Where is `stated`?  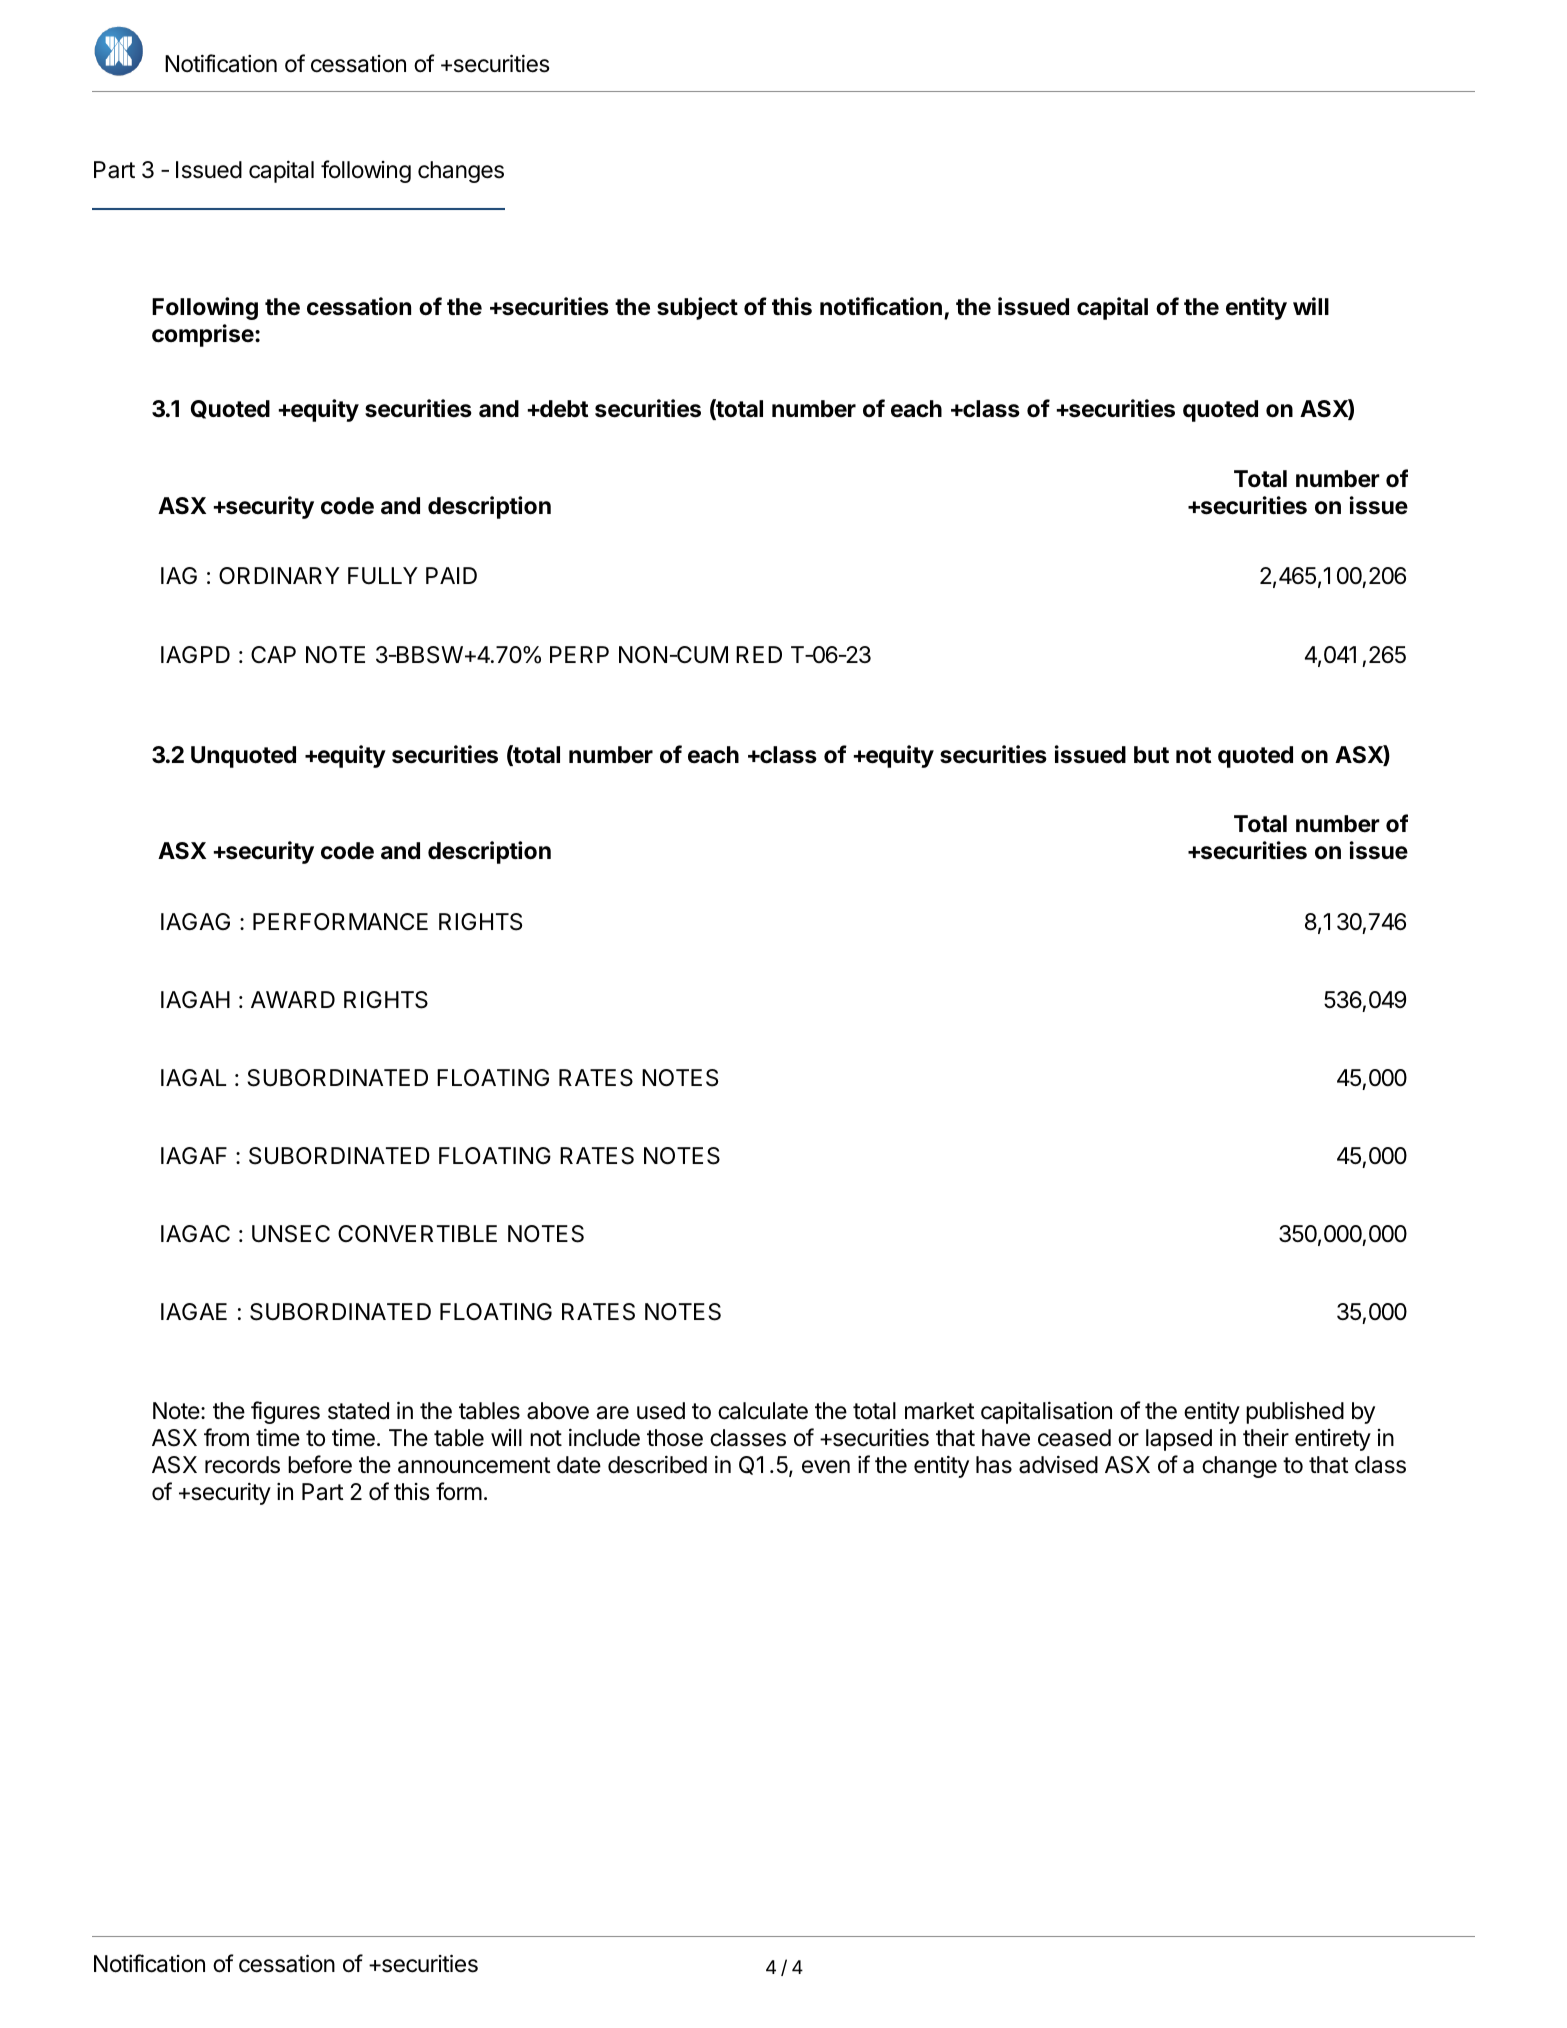 stated is located at coordinates (358, 1411).
